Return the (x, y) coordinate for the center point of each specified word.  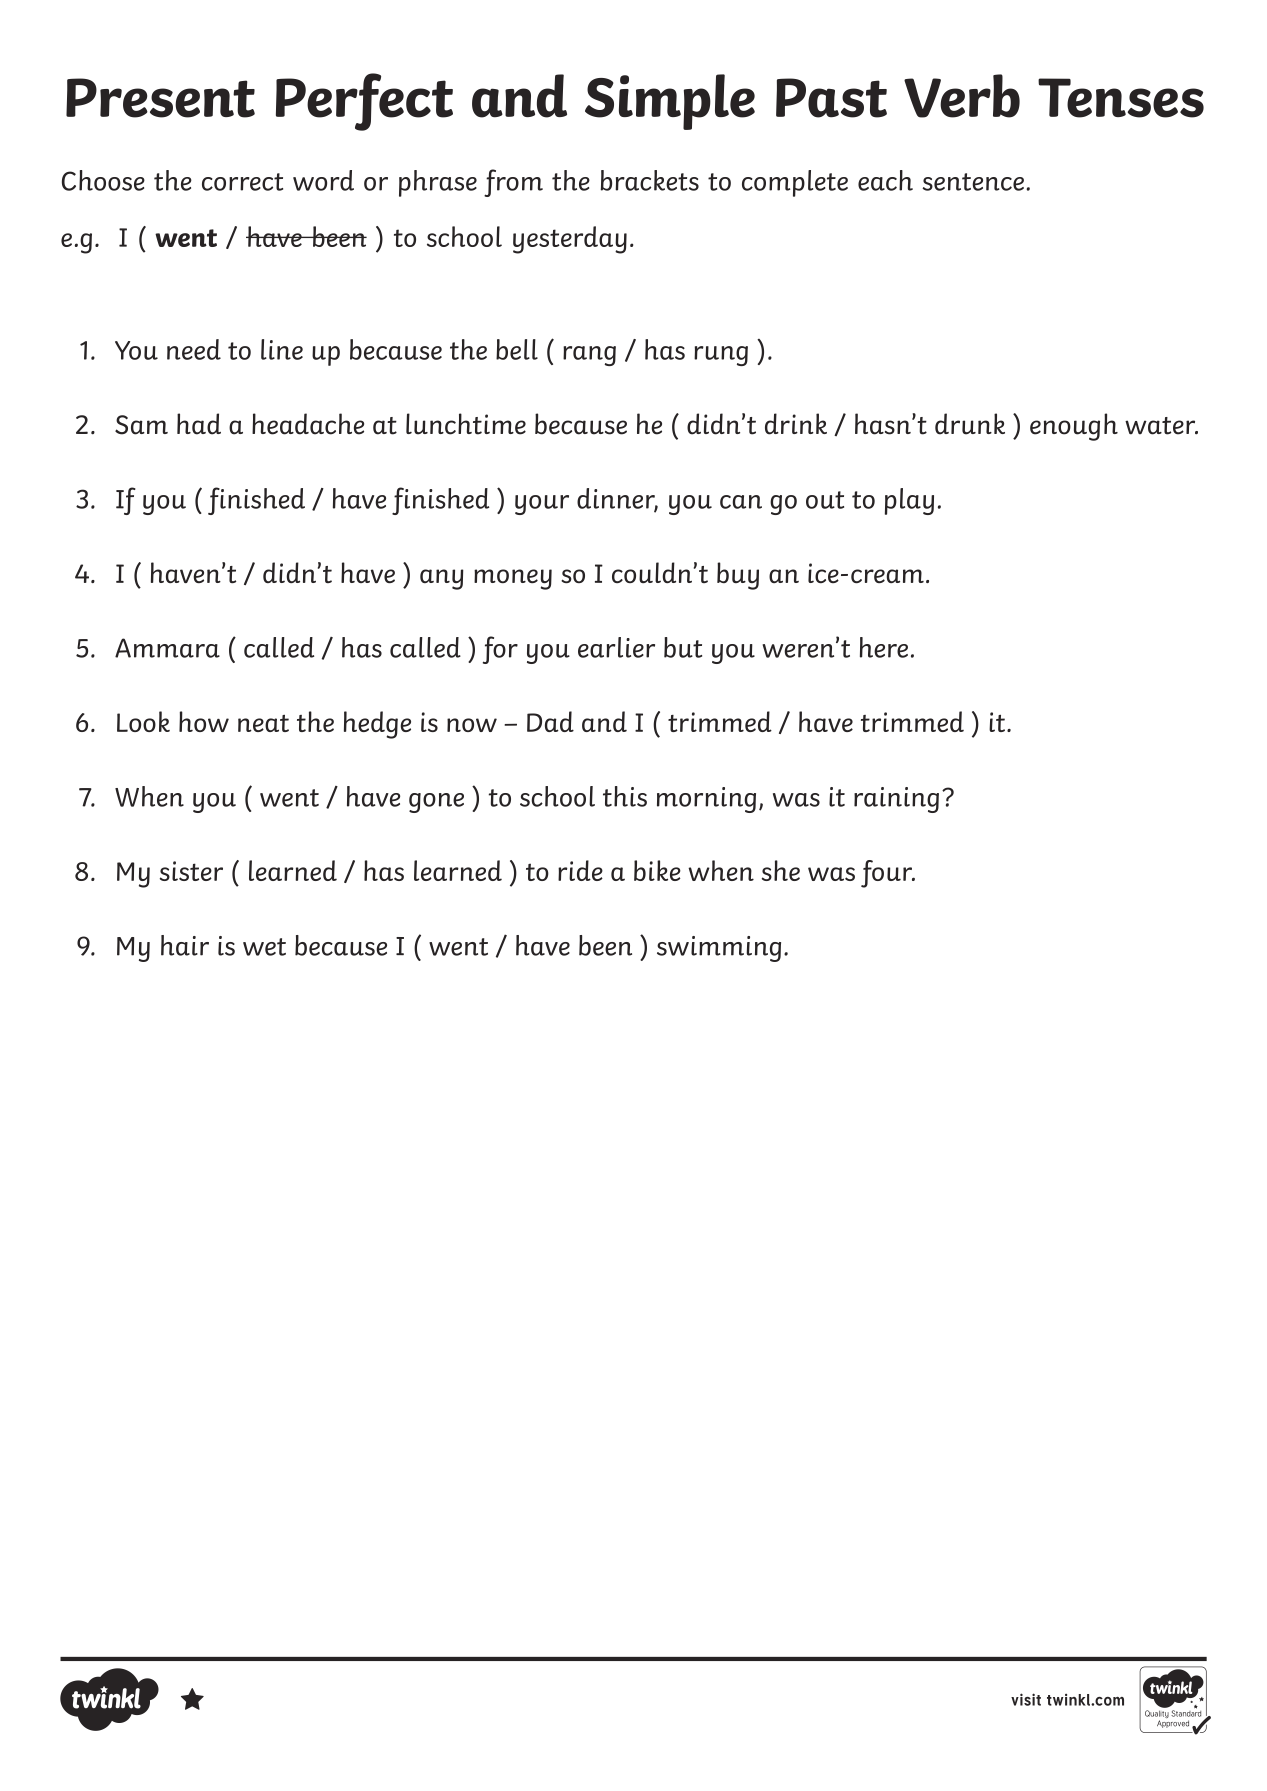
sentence (973, 182)
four (887, 874)
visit (1026, 1699)
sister (191, 871)
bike (657, 870)
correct (242, 182)
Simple (670, 102)
